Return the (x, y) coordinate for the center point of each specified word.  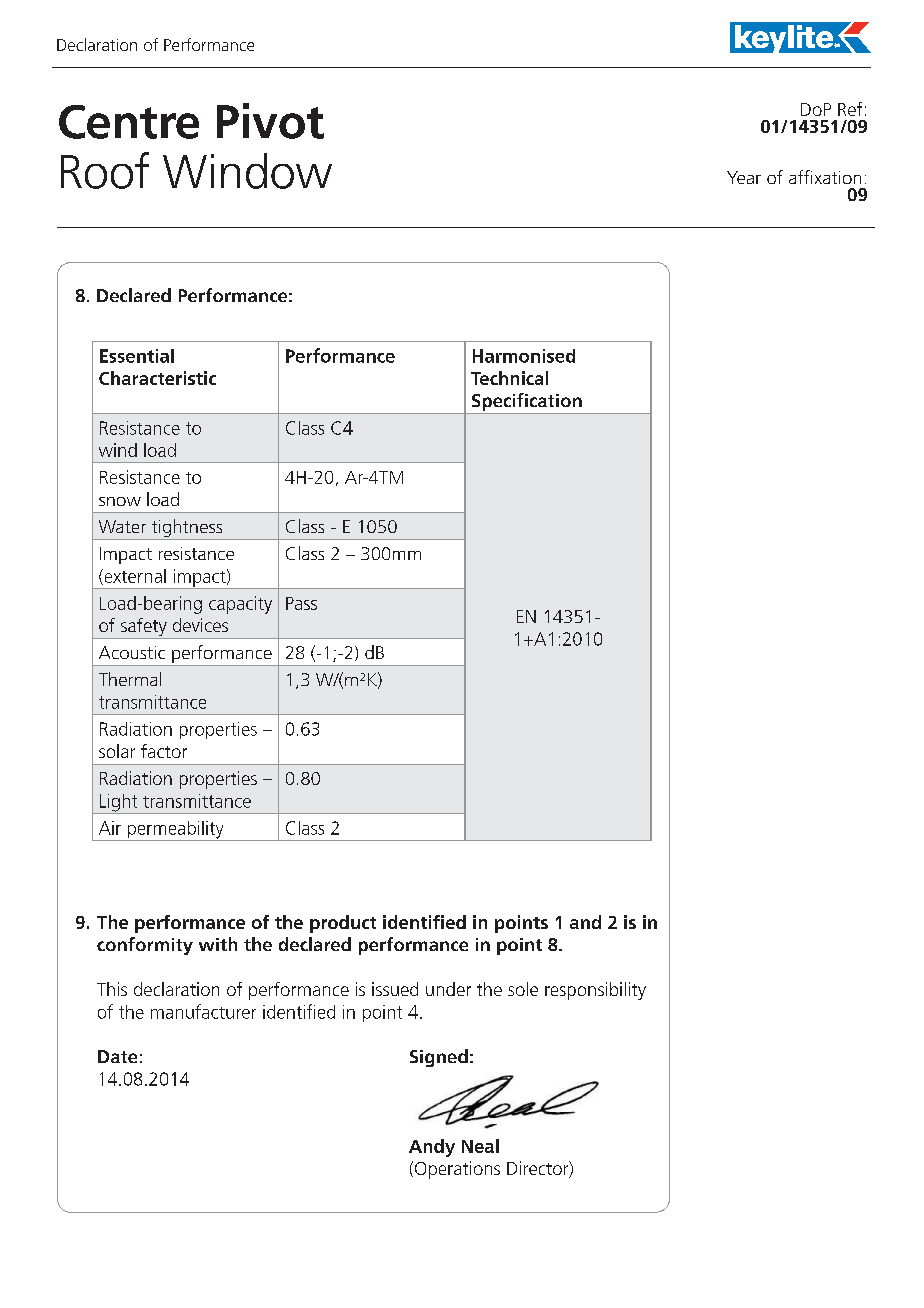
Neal (480, 1146)
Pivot (270, 121)
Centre (129, 122)
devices (200, 625)
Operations (456, 1170)
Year (744, 177)
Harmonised (524, 356)
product (343, 924)
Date (117, 1056)
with (218, 944)
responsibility (595, 991)
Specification (527, 403)
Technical (509, 378)
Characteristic (157, 378)
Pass (301, 603)
